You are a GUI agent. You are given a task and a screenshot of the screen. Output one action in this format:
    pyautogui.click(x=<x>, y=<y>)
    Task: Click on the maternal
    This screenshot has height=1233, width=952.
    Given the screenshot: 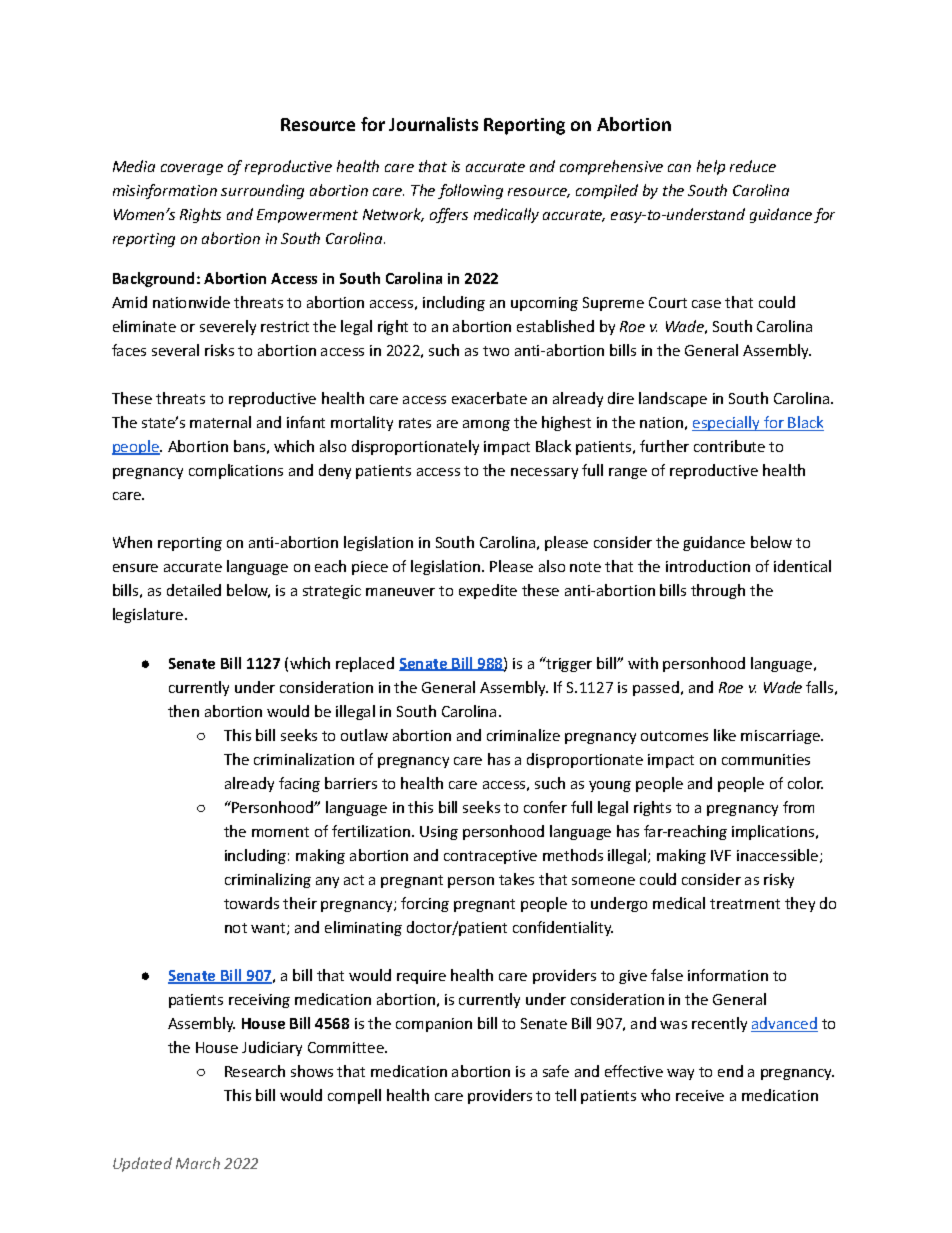 What is the action you would take?
    pyautogui.click(x=220, y=422)
